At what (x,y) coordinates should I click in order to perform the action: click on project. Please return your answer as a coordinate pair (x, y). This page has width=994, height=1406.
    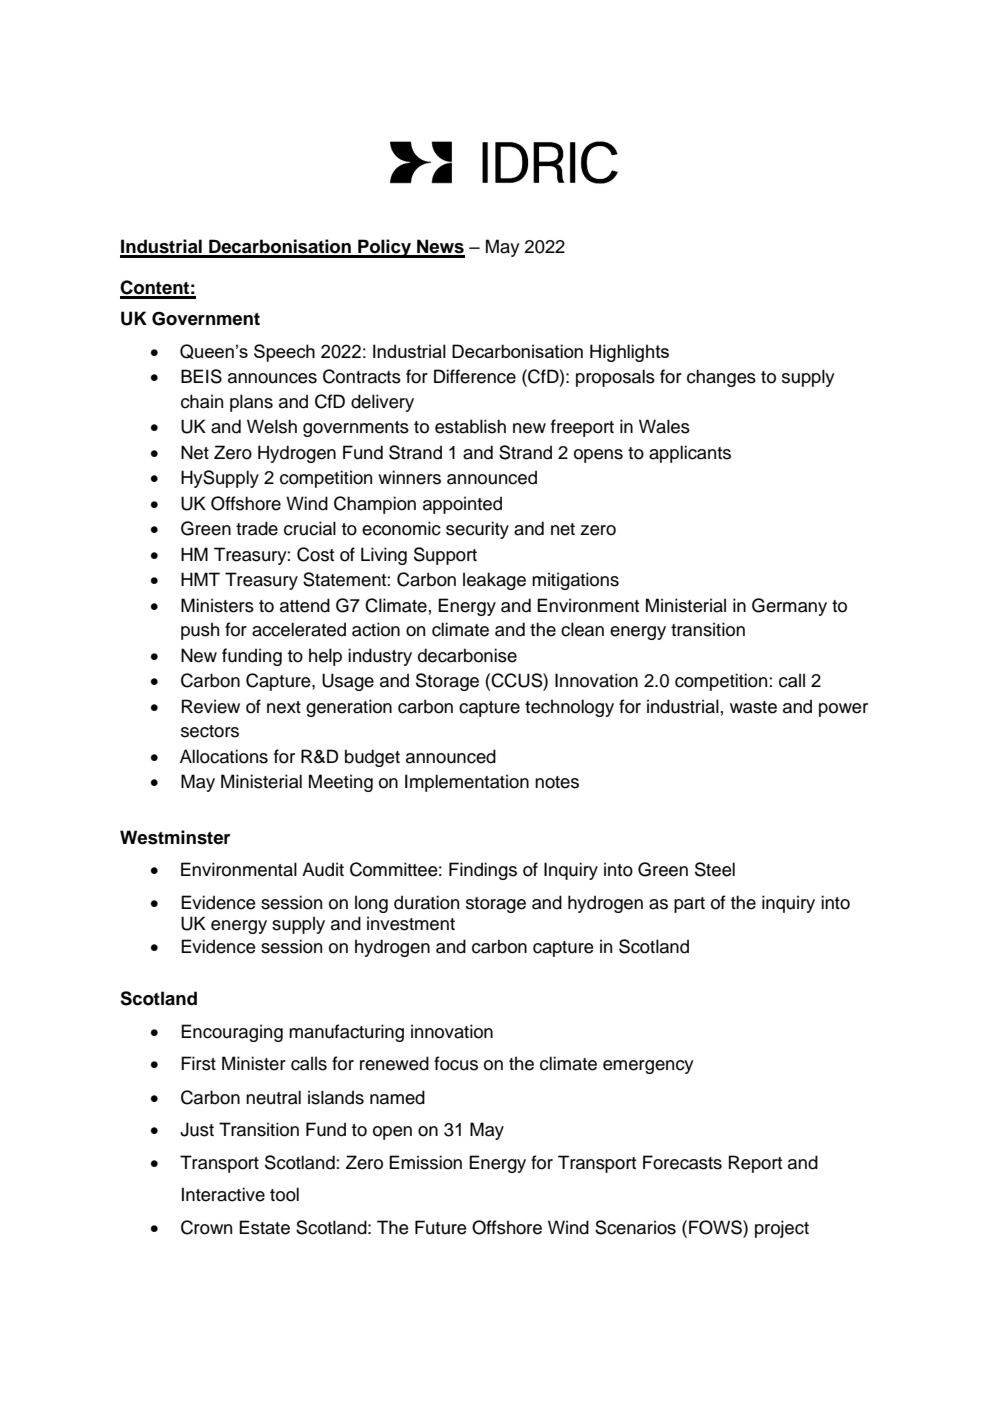
    Looking at the image, I should click on (782, 1229).
